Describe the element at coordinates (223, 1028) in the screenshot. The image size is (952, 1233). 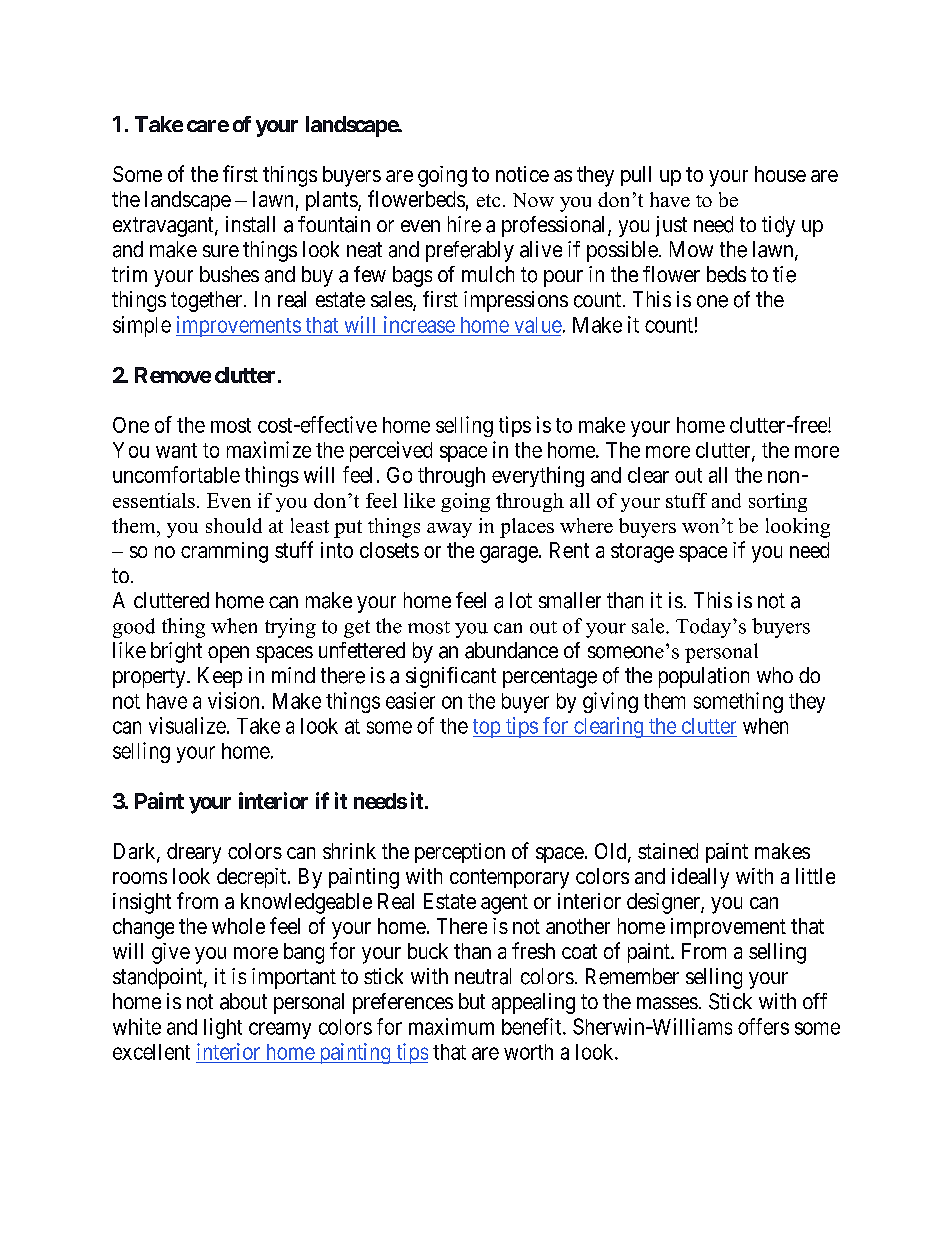
I see `light` at that location.
